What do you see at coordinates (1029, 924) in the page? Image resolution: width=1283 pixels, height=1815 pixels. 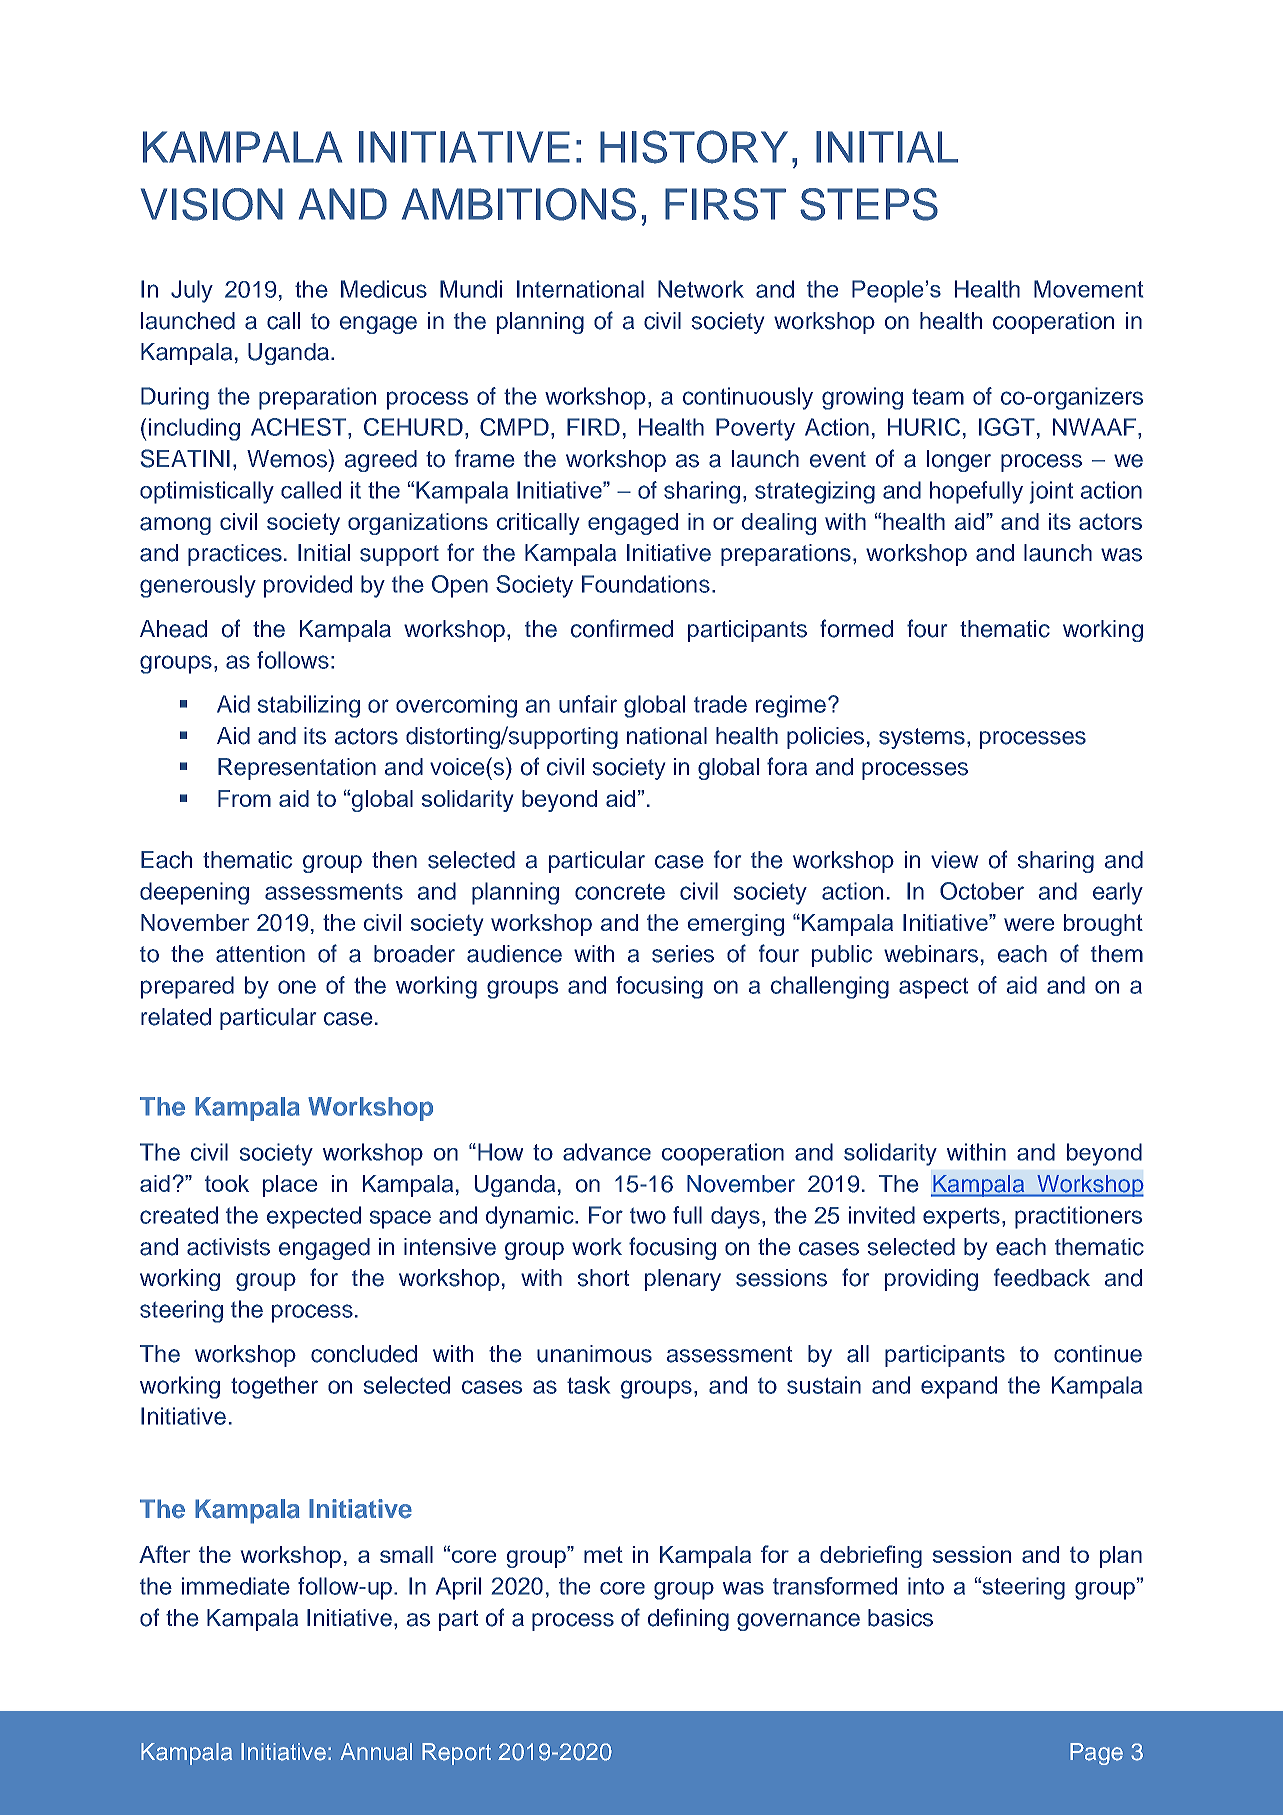 I see `were` at bounding box center [1029, 924].
